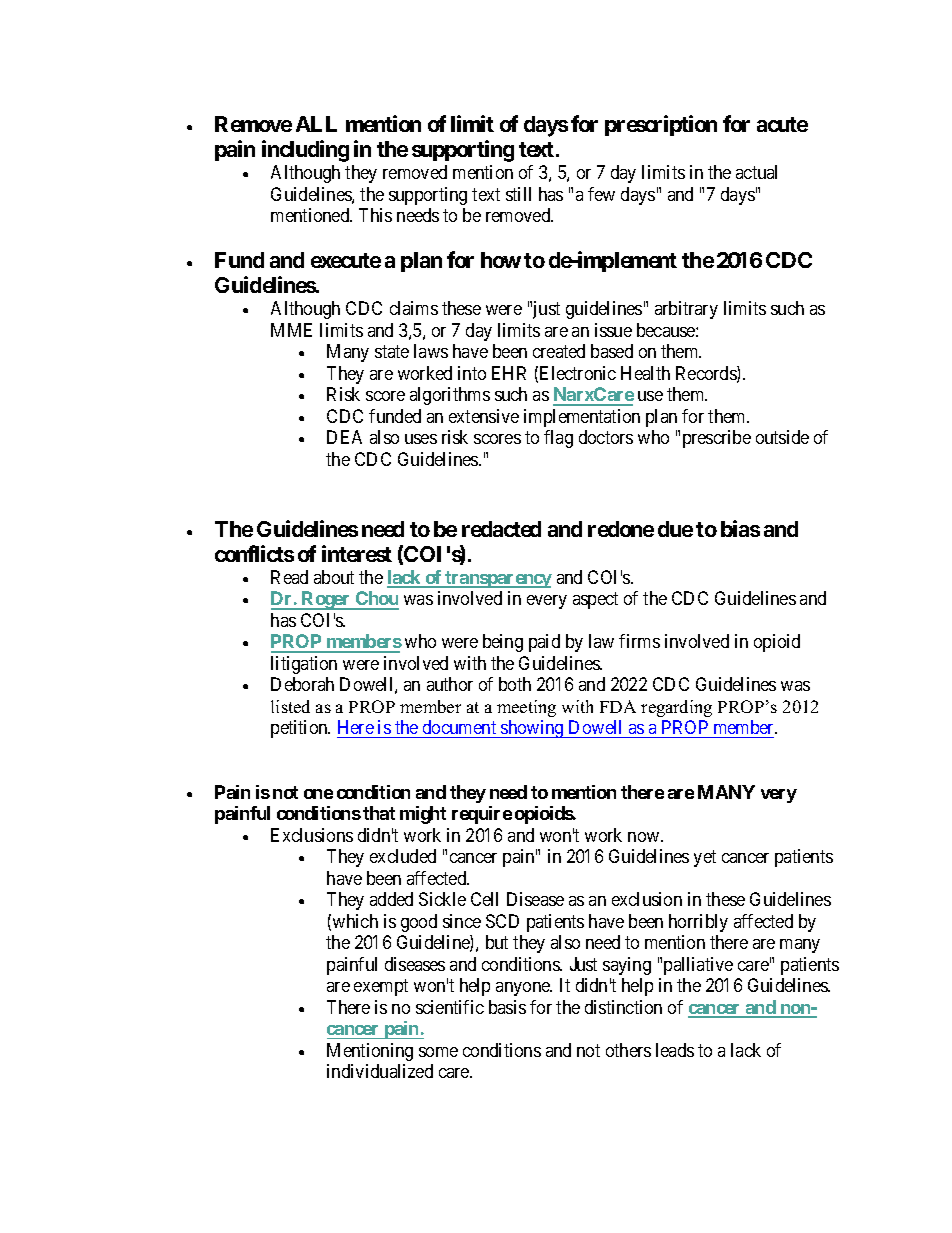 This screenshot has width=952, height=1233. What do you see at coordinates (676, 708) in the screenshot?
I see `regarding` at bounding box center [676, 708].
